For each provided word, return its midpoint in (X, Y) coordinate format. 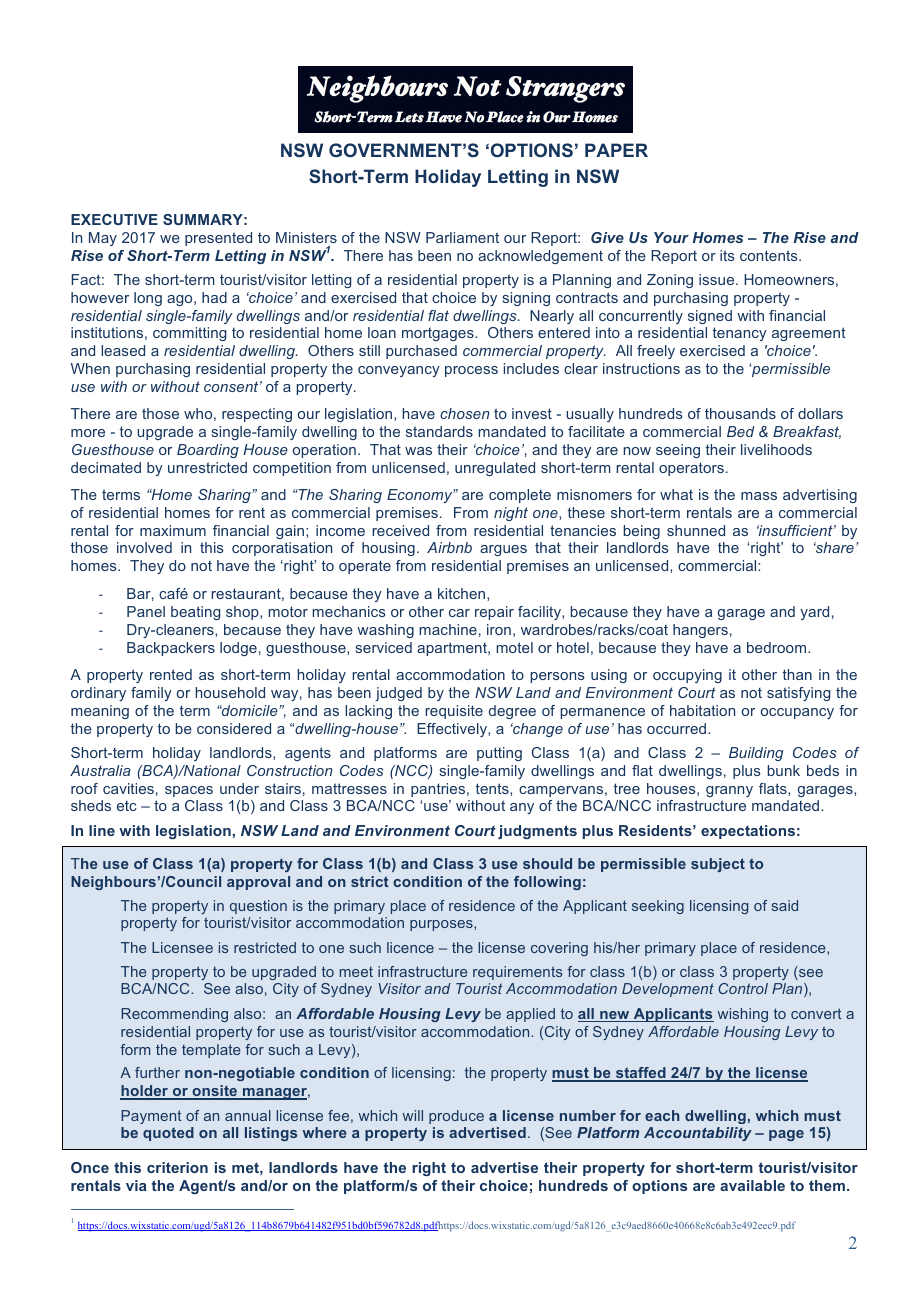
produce (456, 1117)
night (511, 514)
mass (759, 496)
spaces (189, 791)
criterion (177, 1167)
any (522, 808)
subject (718, 865)
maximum (173, 530)
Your (671, 237)
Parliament (462, 237)
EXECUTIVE (114, 219)
